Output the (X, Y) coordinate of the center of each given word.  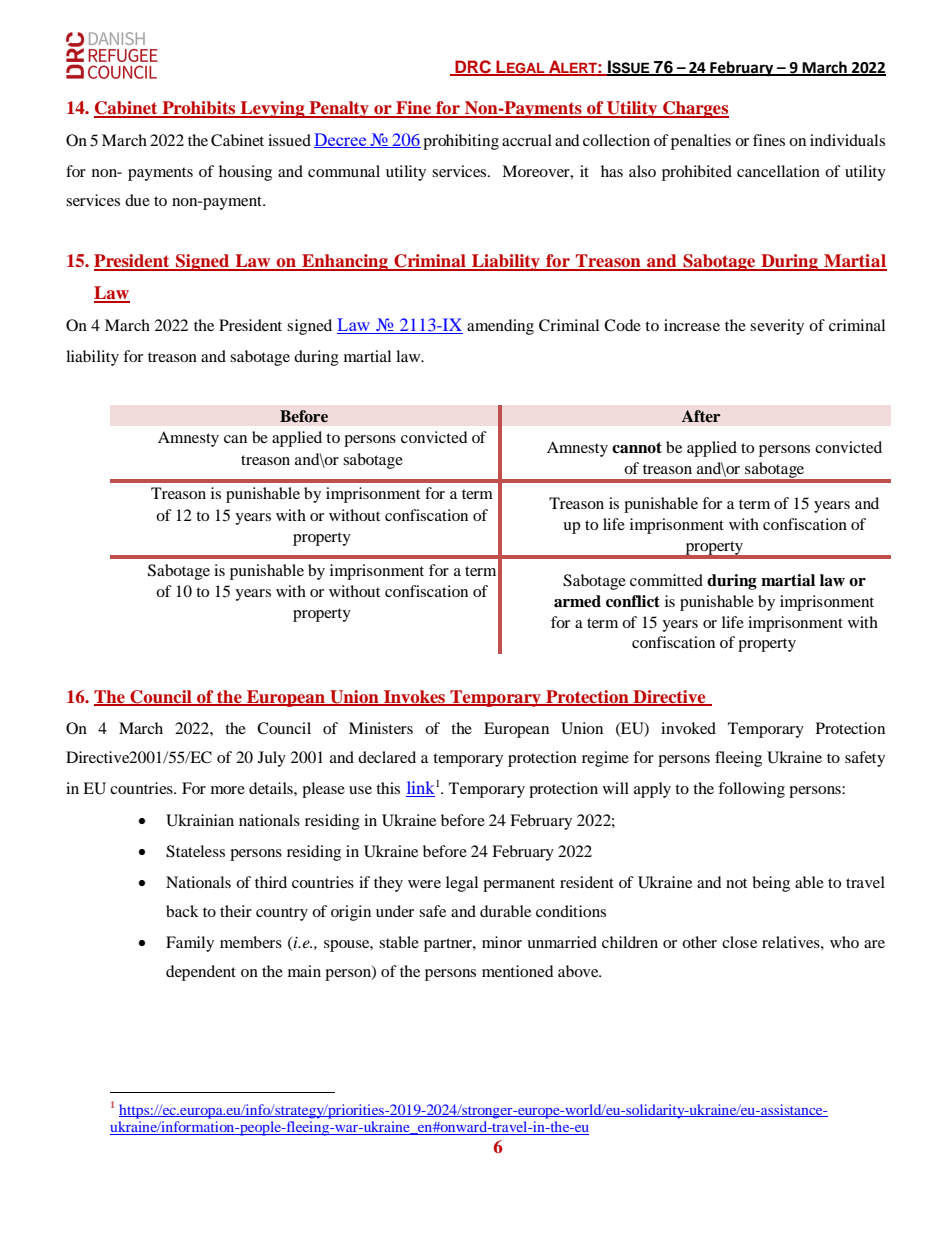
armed (577, 601)
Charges (695, 109)
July (272, 759)
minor (502, 942)
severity (777, 327)
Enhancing (345, 262)
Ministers (381, 728)
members (251, 942)
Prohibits (199, 109)
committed (666, 580)
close (739, 942)
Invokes (414, 697)
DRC (473, 67)
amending (500, 327)
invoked (688, 728)
